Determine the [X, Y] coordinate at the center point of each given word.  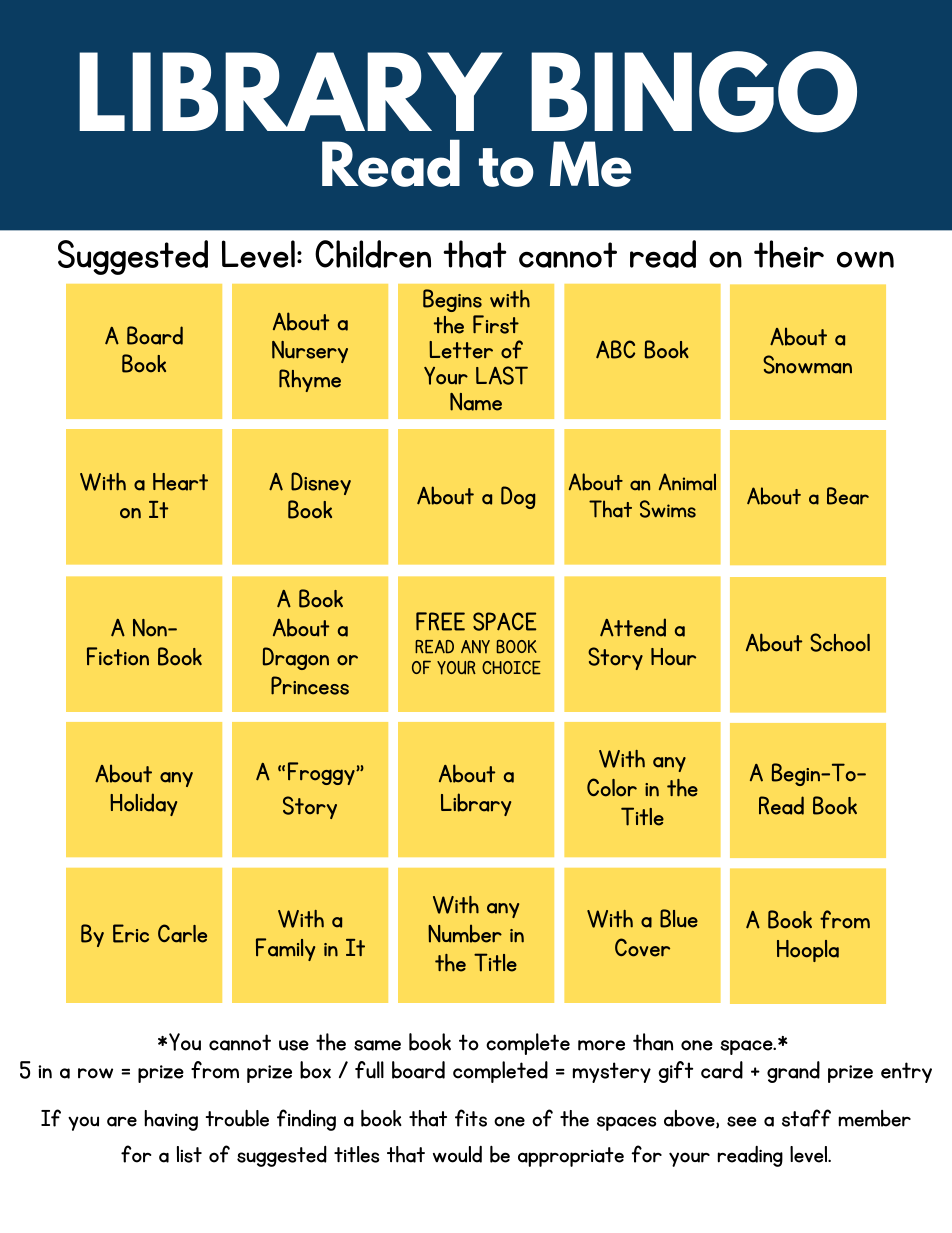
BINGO [694, 92]
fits [471, 1118]
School [840, 642]
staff [806, 1118]
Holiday [143, 804]
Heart [180, 482]
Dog [518, 497]
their [789, 254]
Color [612, 787]
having [171, 1120]
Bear [848, 496]
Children [373, 254]
